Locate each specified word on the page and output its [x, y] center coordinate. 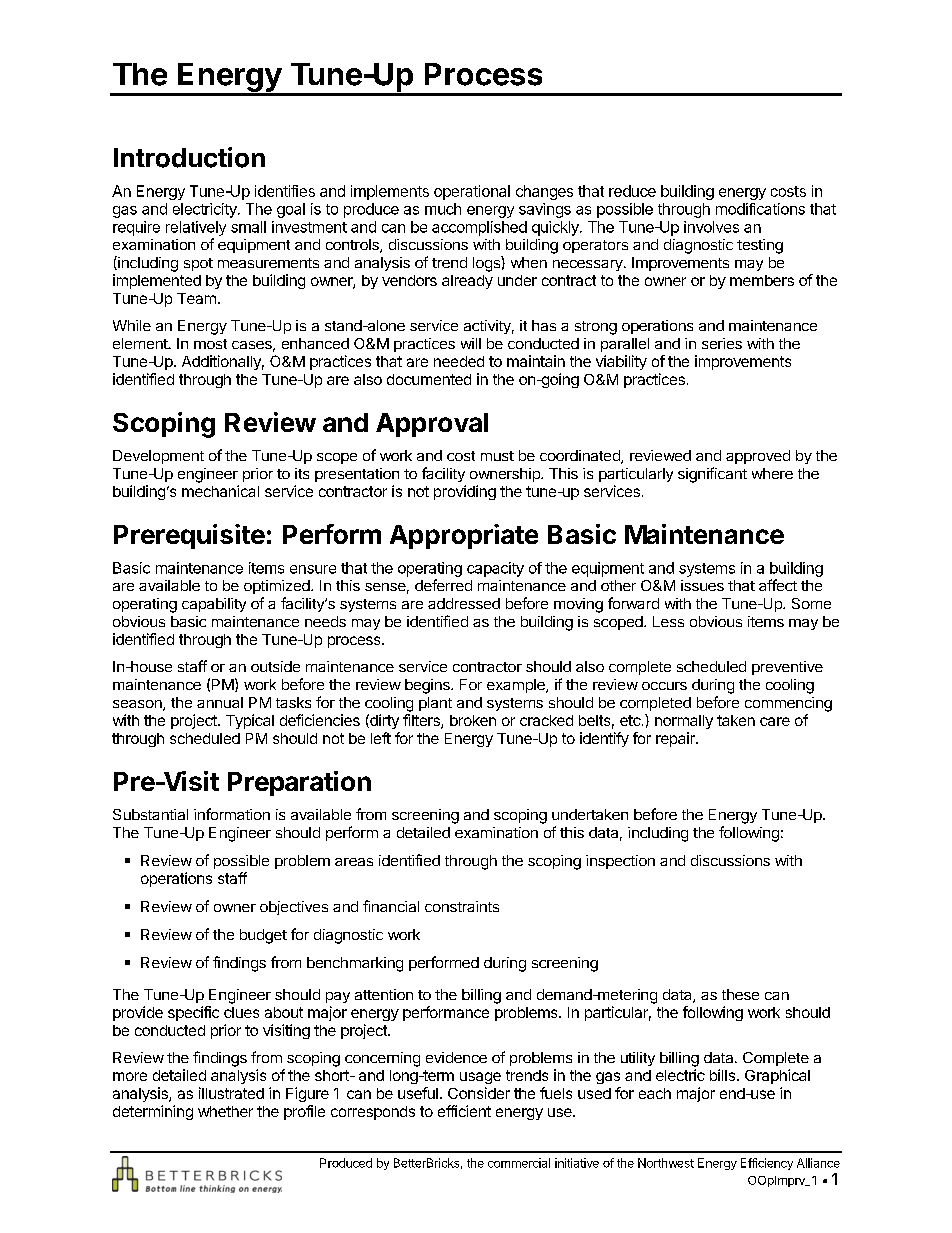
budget [263, 936]
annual [220, 702]
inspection [620, 862]
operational [472, 192]
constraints [462, 906]
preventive [787, 668]
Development [158, 457]
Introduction [189, 157]
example [517, 686]
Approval [432, 425]
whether [225, 1111]
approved [758, 457]
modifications [760, 209]
